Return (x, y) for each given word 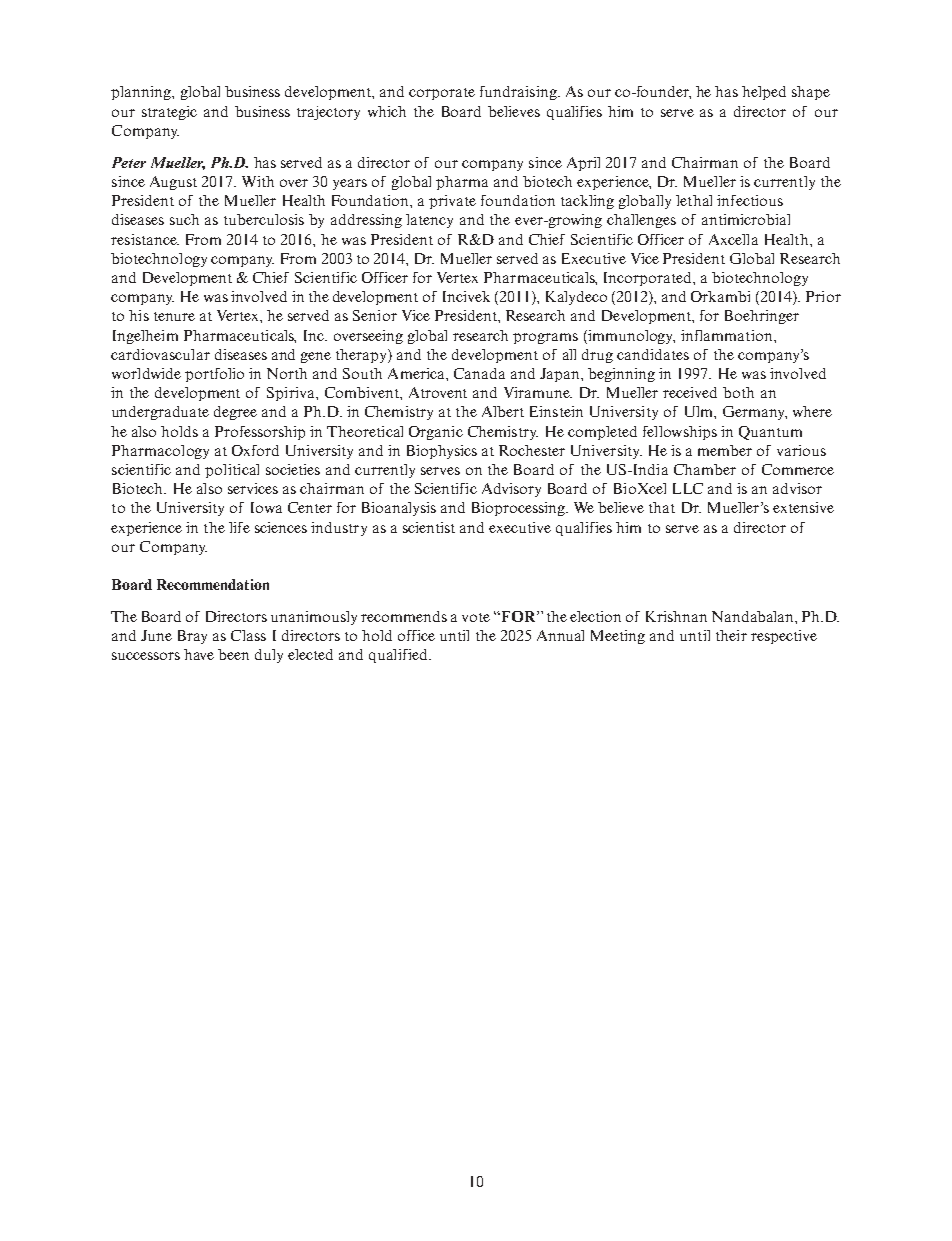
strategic (169, 113)
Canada (479, 373)
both (738, 392)
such (184, 219)
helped (764, 93)
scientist (429, 527)
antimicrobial (746, 219)
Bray (192, 637)
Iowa (266, 507)
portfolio (214, 375)
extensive (803, 507)
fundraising (519, 93)
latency (429, 221)
